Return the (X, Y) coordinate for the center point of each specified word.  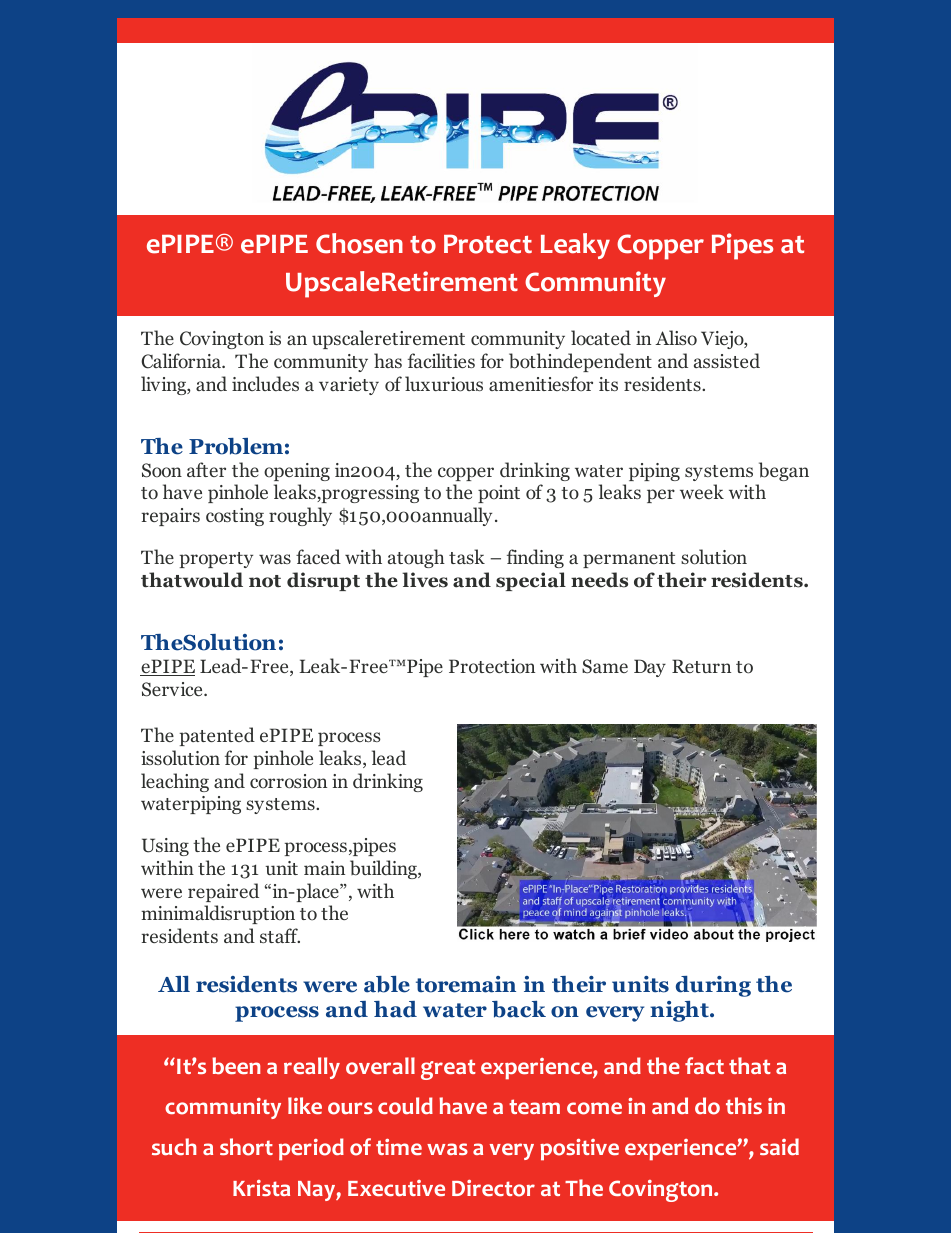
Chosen (359, 243)
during (713, 986)
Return (701, 666)
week (702, 491)
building (384, 869)
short (246, 1147)
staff (280, 935)
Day (650, 668)
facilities (441, 360)
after (206, 469)
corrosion (288, 781)
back (519, 1009)
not (265, 581)
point (499, 494)
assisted (727, 360)
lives (425, 580)
